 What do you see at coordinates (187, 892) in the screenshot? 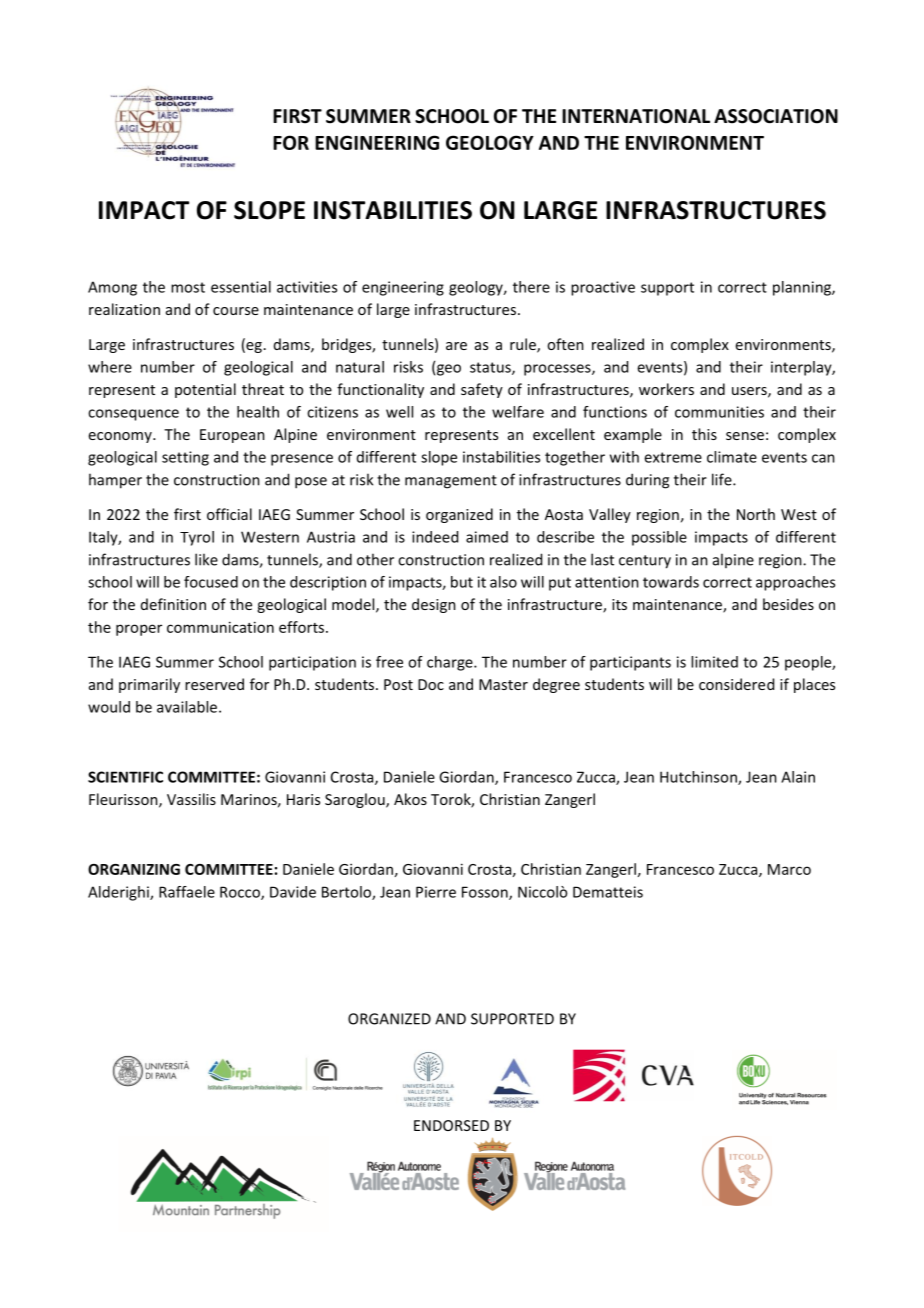
I see `Raffaele` at bounding box center [187, 892].
